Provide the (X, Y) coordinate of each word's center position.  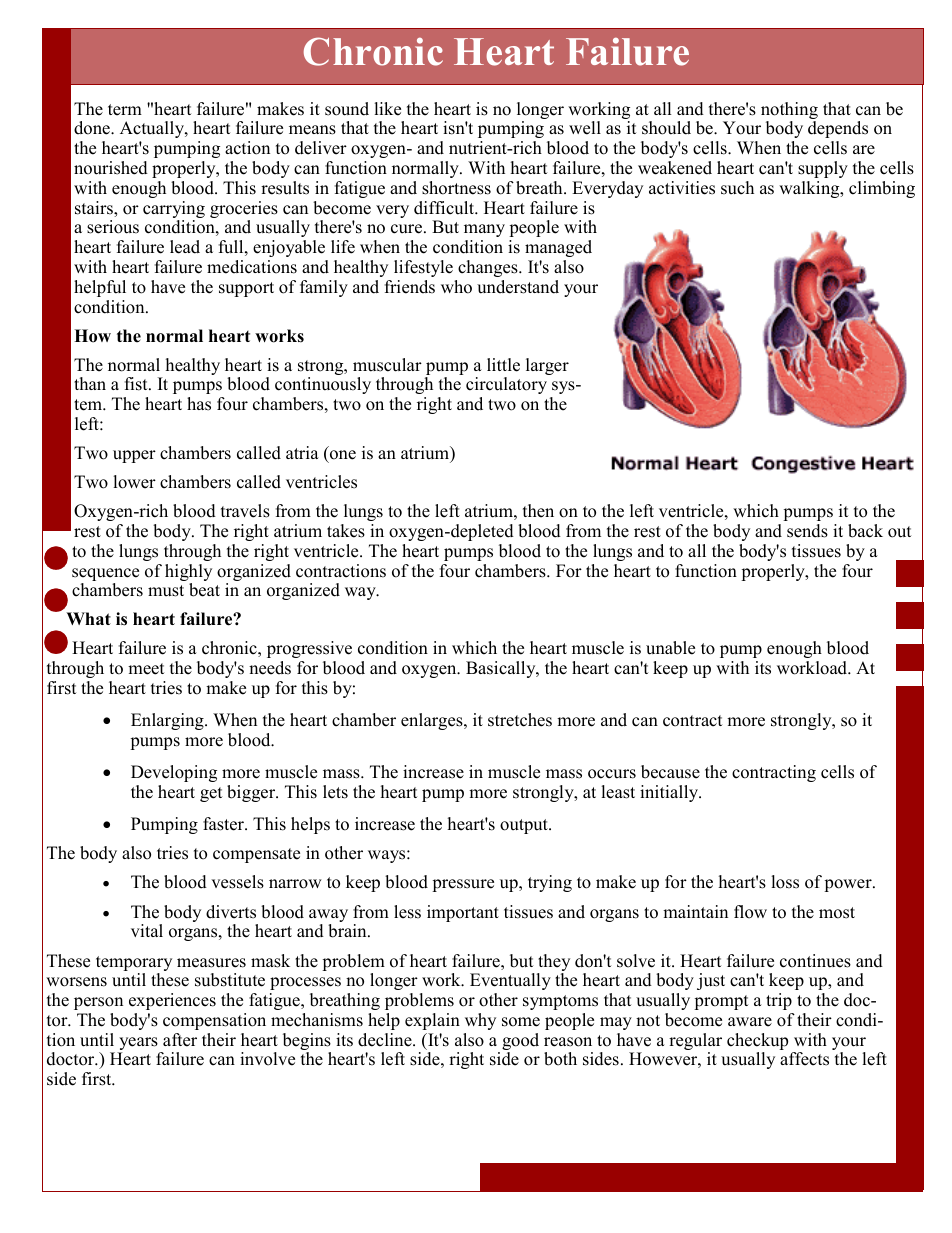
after (180, 1040)
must (166, 591)
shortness (456, 188)
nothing (789, 112)
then (538, 511)
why (480, 1021)
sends (807, 531)
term (125, 110)
